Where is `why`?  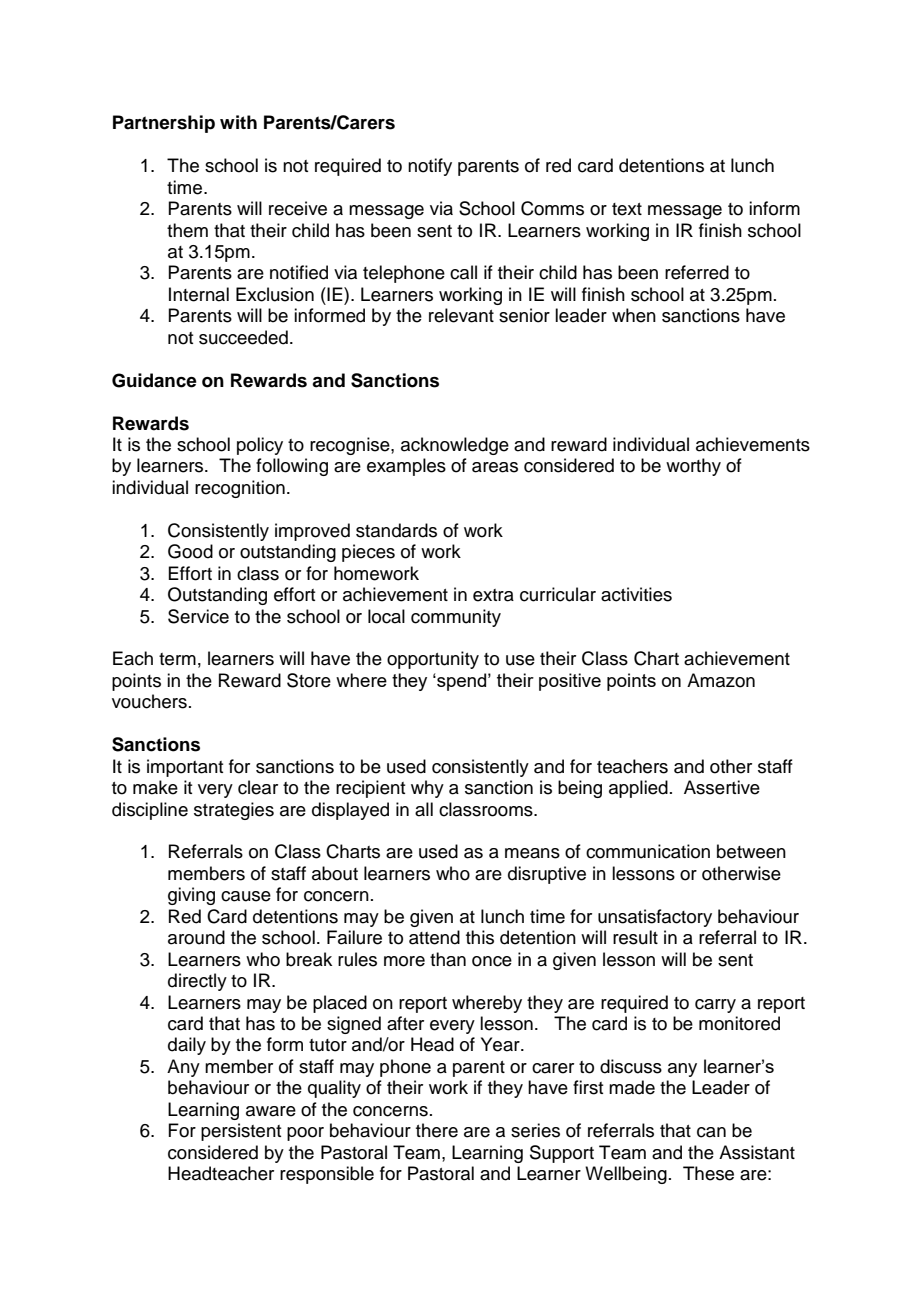
why is located at coordinates (427, 789).
